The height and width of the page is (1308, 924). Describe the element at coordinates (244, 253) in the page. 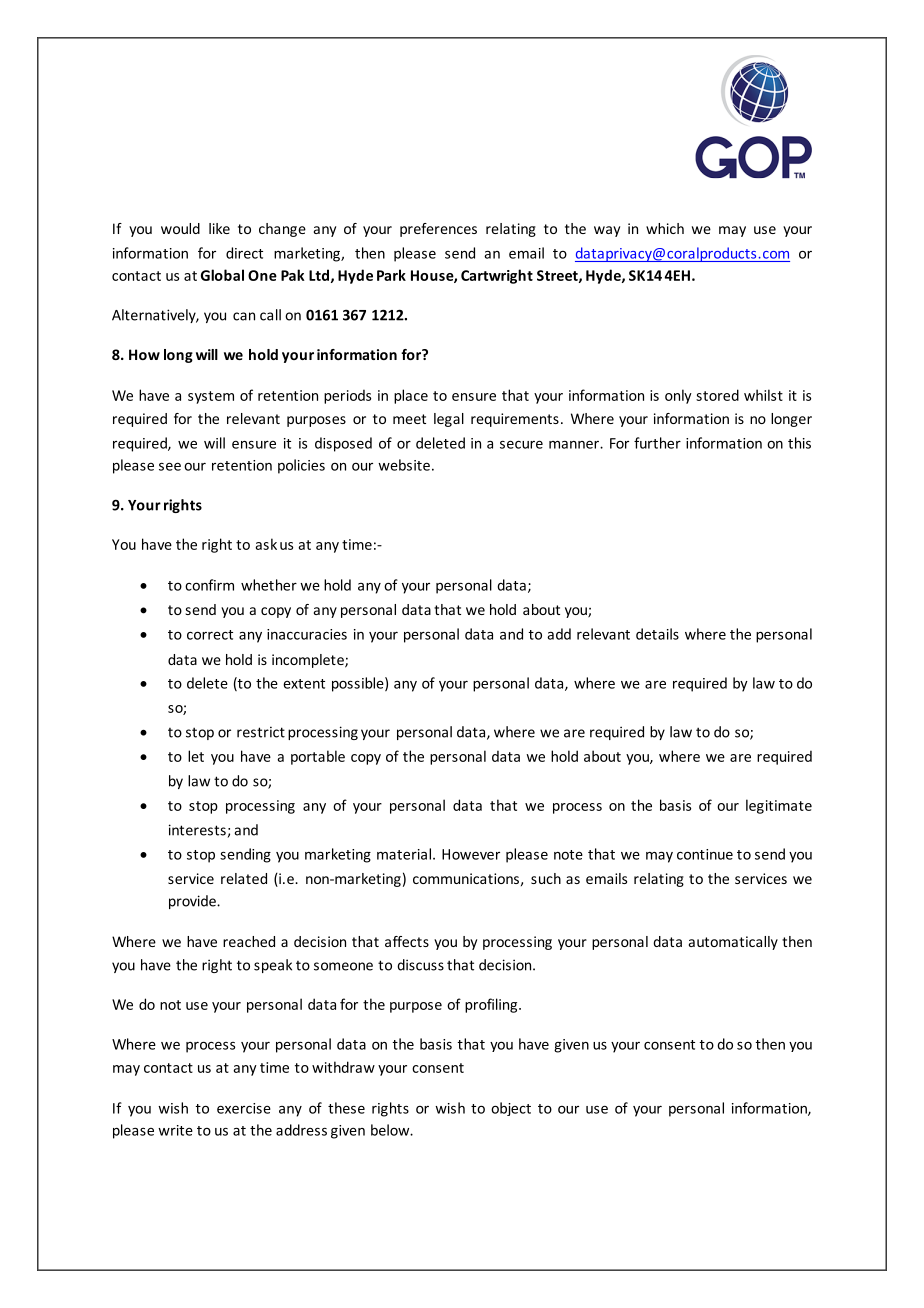

I see `direct` at that location.
